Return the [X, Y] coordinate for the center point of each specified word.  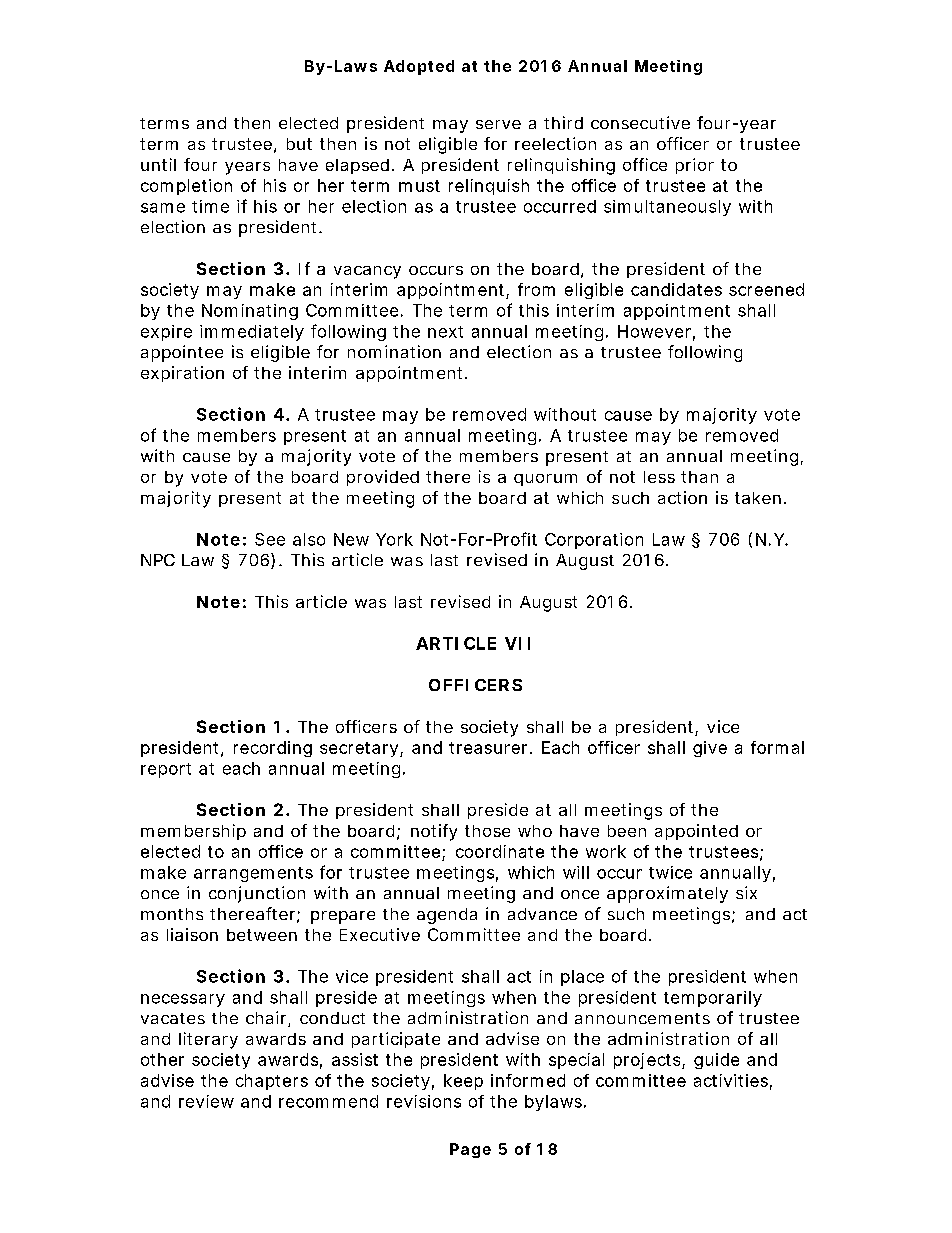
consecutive [640, 122]
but [299, 144]
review [206, 1101]
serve [498, 124]
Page [470, 1150]
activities [731, 1080]
